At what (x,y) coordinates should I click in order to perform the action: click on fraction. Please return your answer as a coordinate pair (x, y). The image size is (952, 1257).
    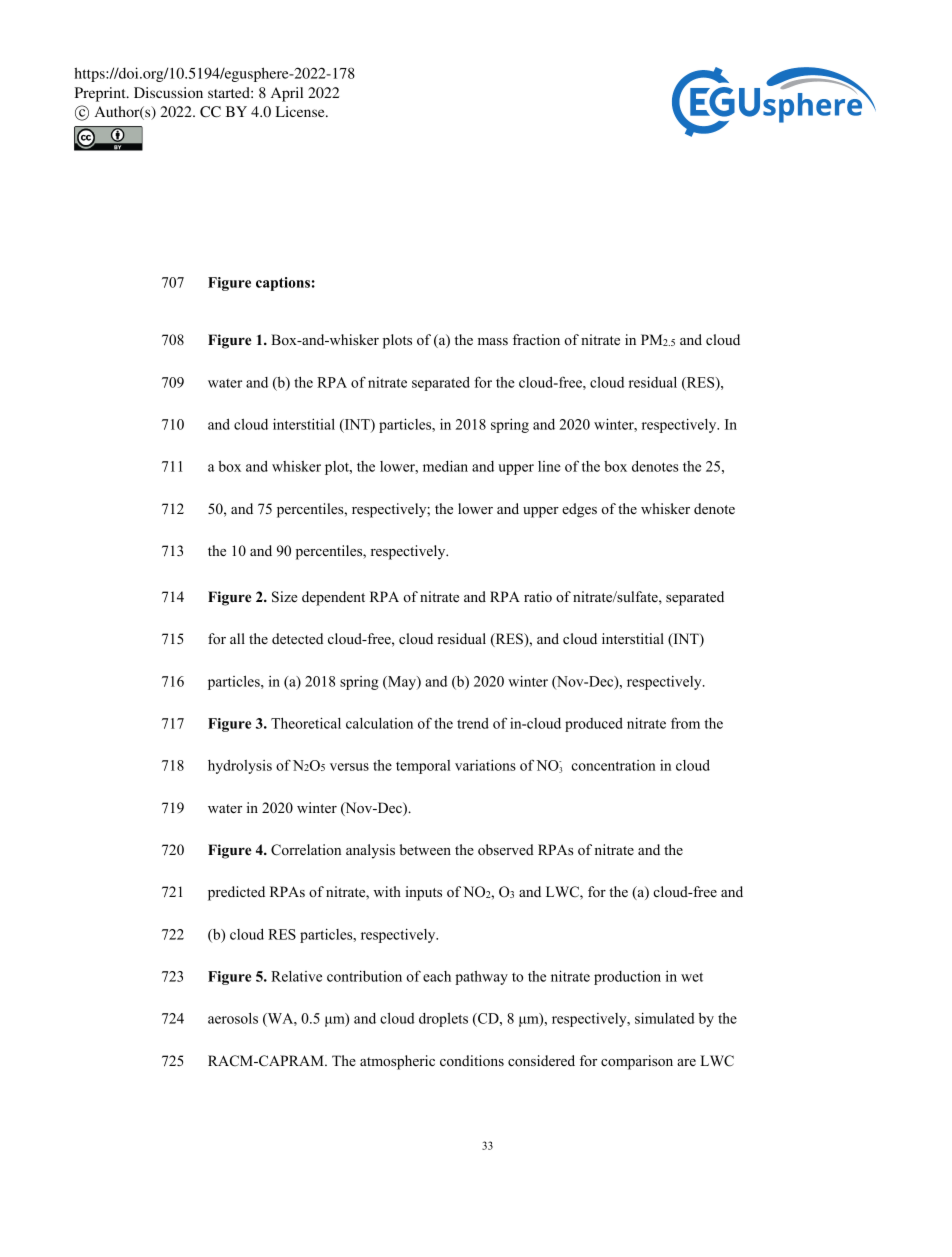
    Looking at the image, I should click on (536, 339).
